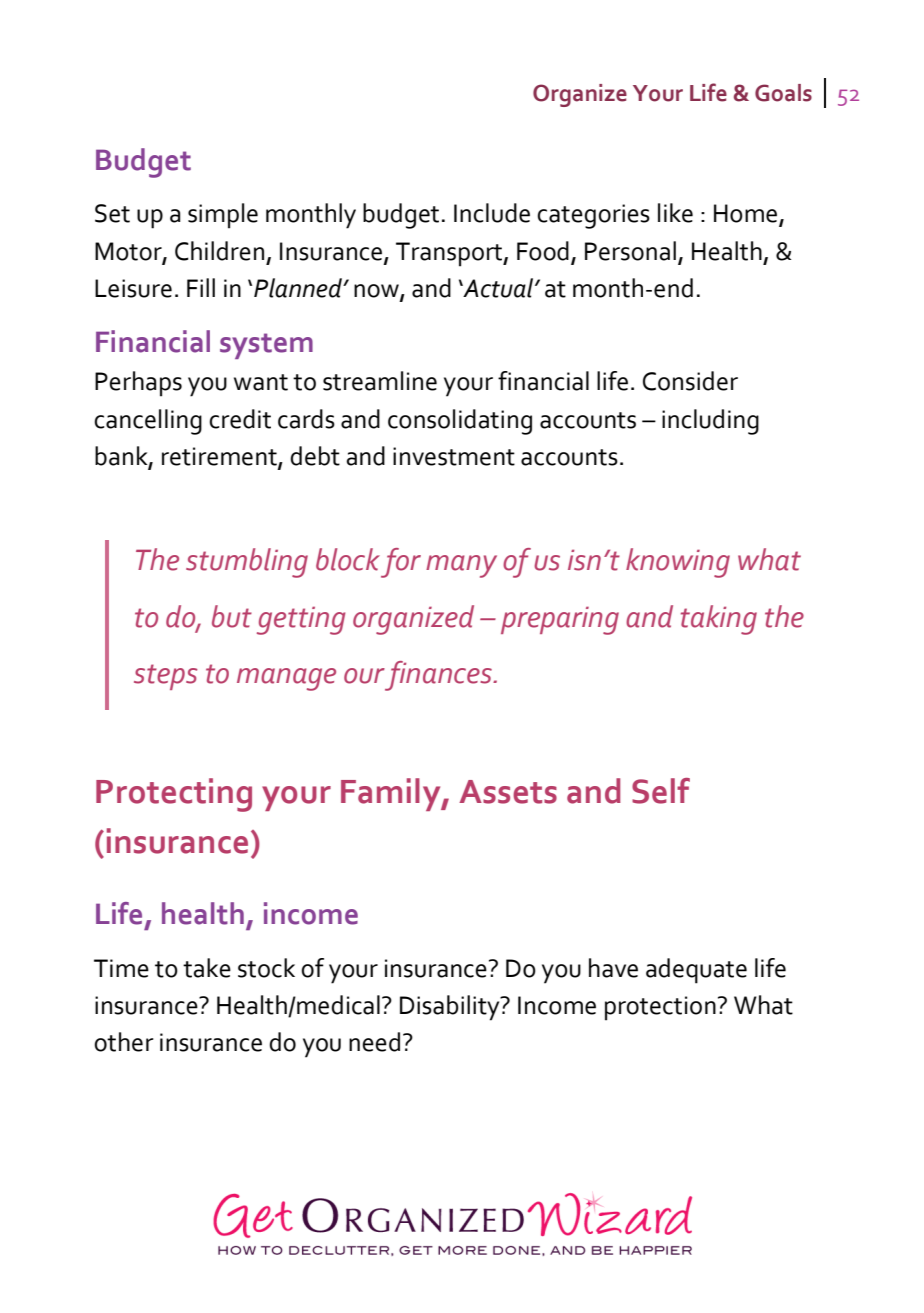  I want to click on knowing, so click(678, 563).
